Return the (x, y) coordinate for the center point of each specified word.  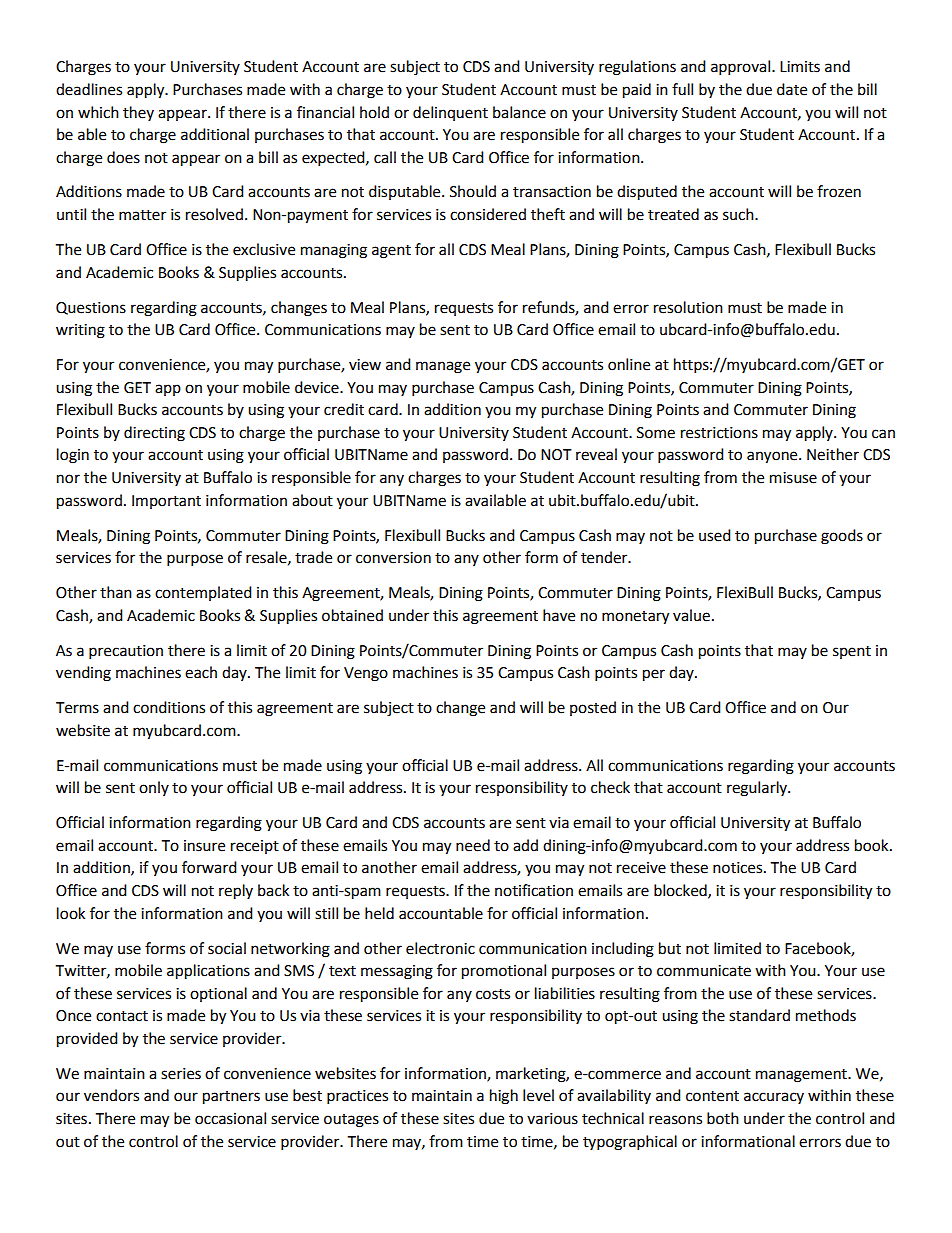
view (365, 365)
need (473, 845)
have (559, 615)
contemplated (203, 593)
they (138, 113)
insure (204, 846)
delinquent (450, 113)
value (691, 615)
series (181, 1074)
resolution (688, 307)
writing (80, 331)
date (792, 89)
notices (739, 868)
